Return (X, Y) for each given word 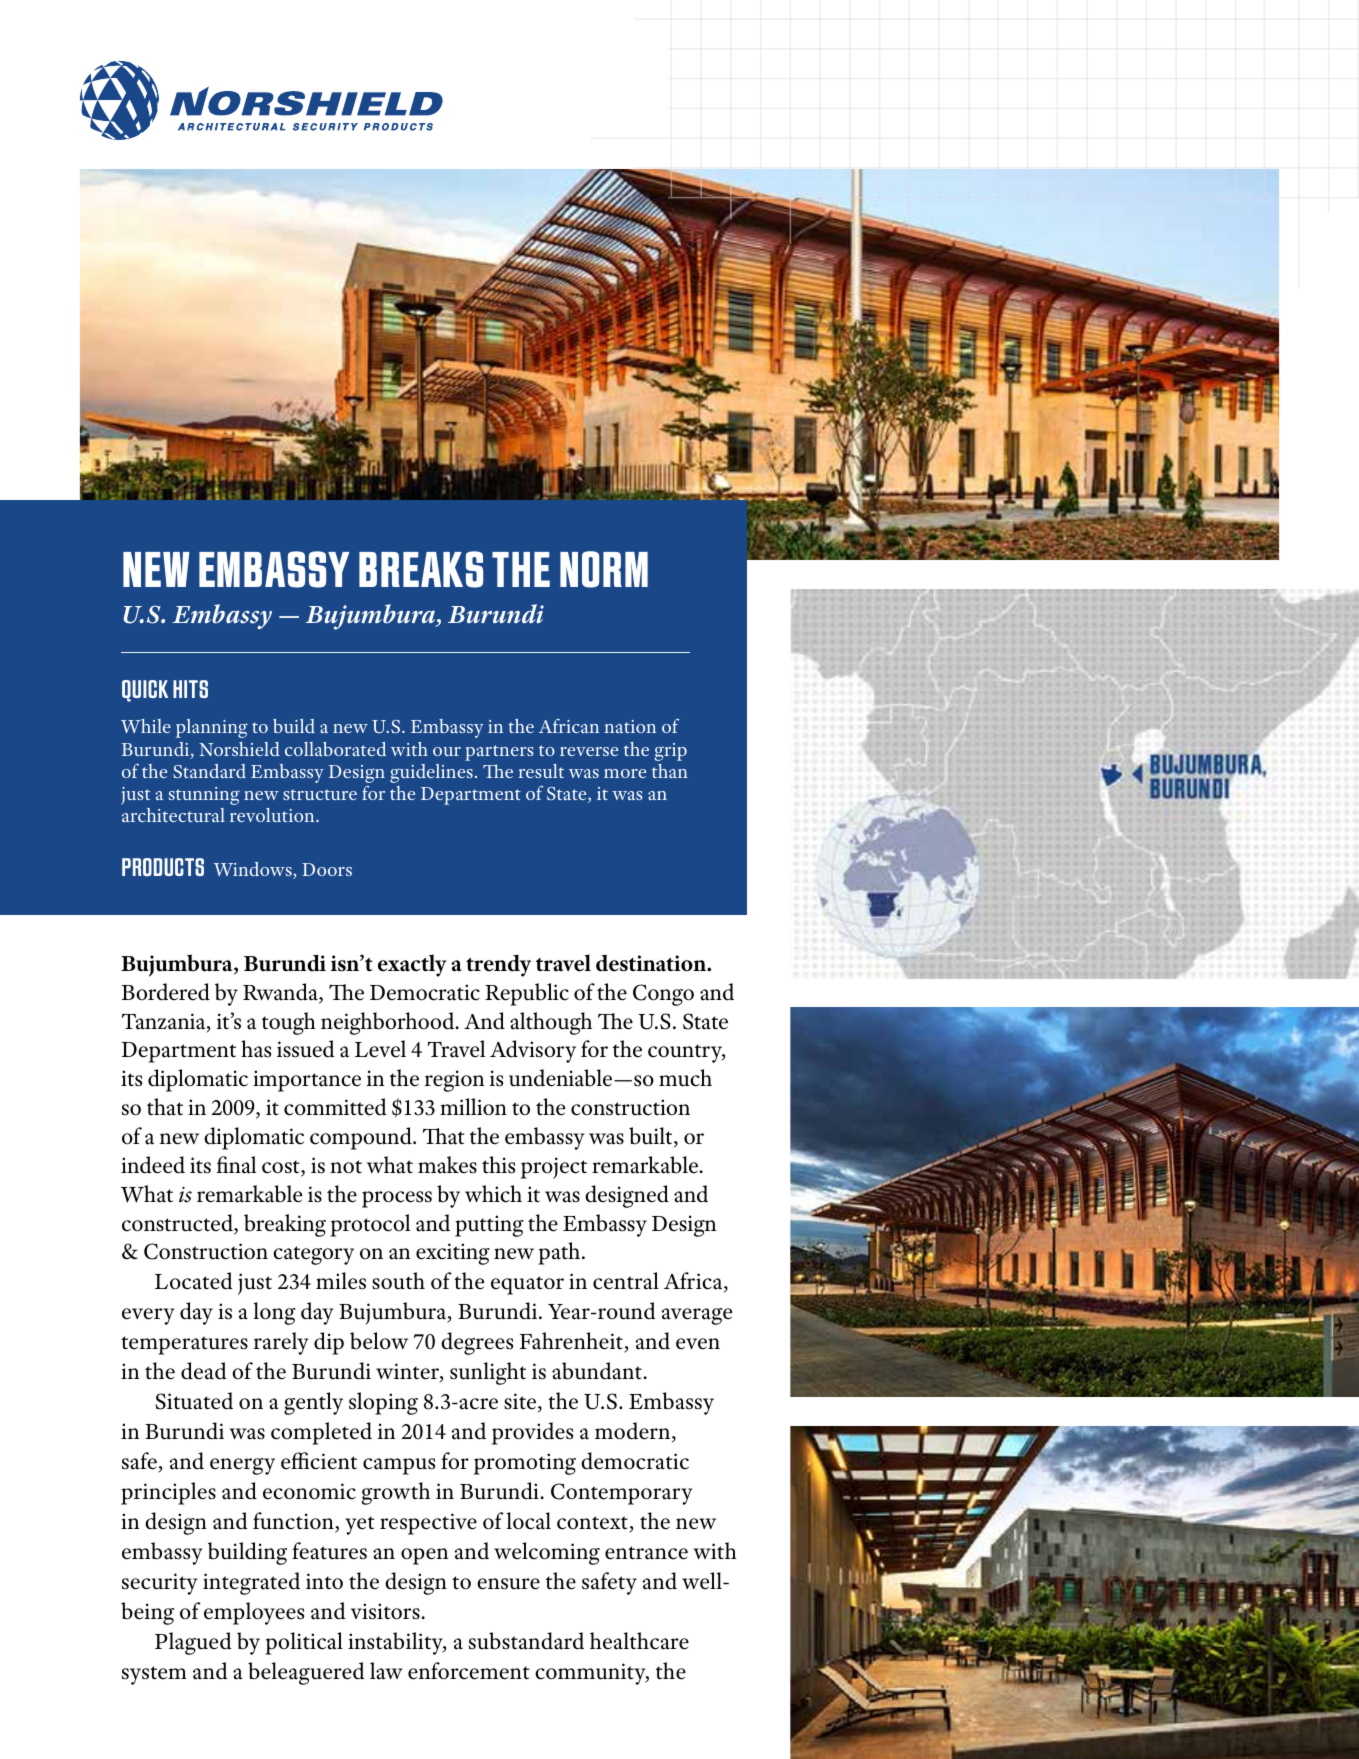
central (626, 1281)
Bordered (166, 992)
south (398, 1281)
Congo (663, 995)
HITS (190, 689)
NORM (604, 569)
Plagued (193, 1643)
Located (193, 1281)
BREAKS (421, 569)
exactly (412, 965)
